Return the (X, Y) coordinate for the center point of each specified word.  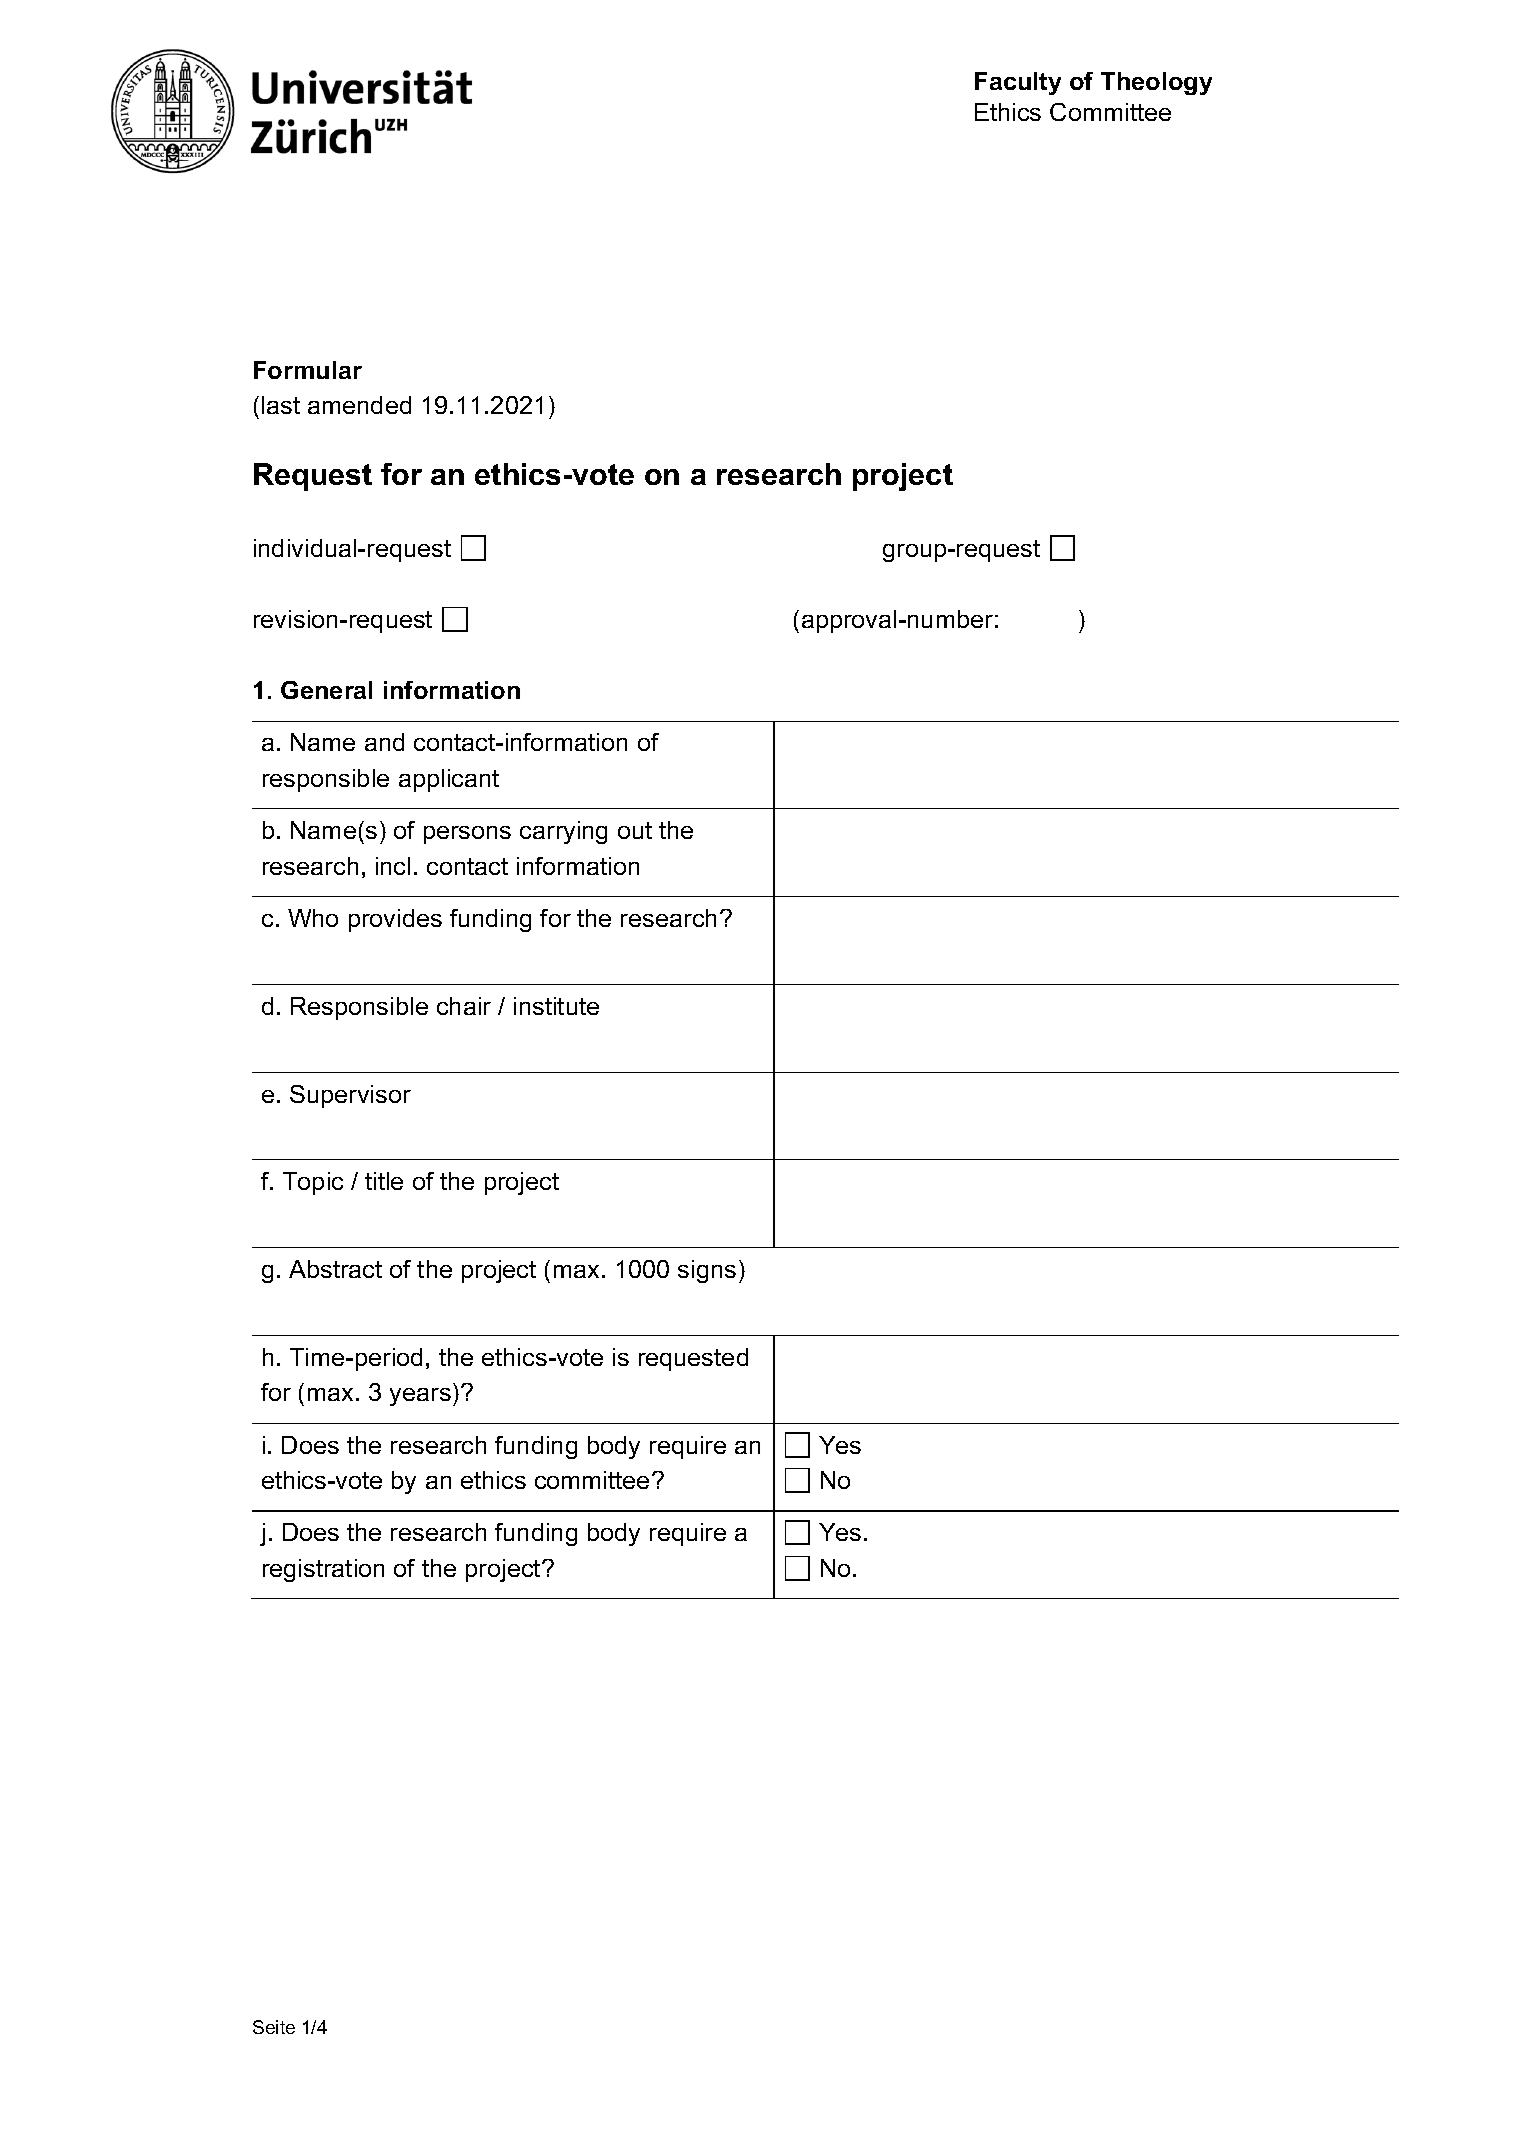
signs (707, 1271)
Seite (274, 2027)
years (420, 1397)
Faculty (1018, 83)
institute (556, 1006)
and (384, 742)
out (635, 830)
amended (359, 405)
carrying (563, 832)
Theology (1156, 83)
